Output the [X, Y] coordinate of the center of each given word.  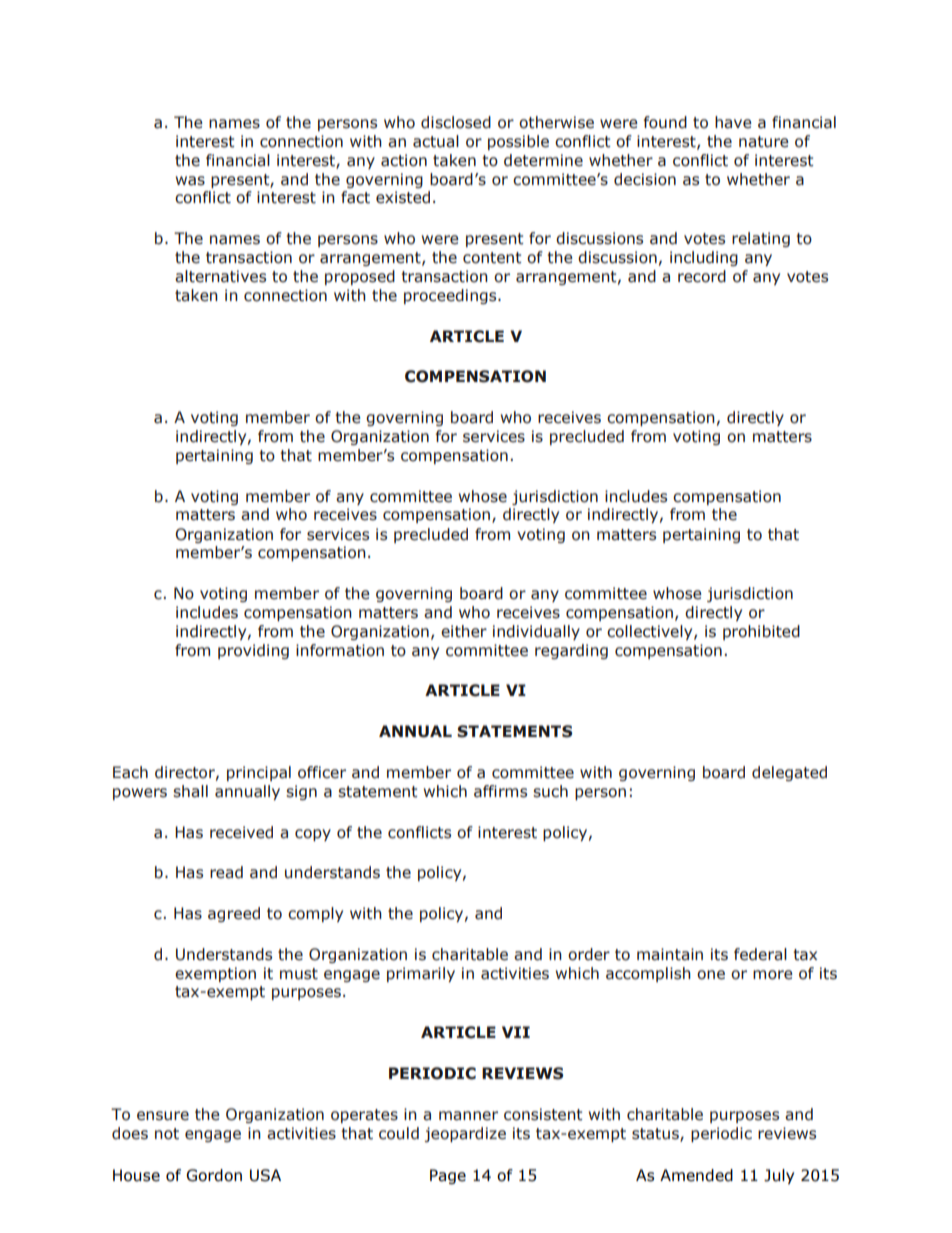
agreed [234, 914]
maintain [670, 954]
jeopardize [465, 1134]
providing [253, 651]
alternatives [220, 276]
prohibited [761, 632]
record [702, 276]
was [190, 181]
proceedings [451, 296]
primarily [421, 974]
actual [436, 141]
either [464, 631]
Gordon [214, 1175]
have [733, 122]
